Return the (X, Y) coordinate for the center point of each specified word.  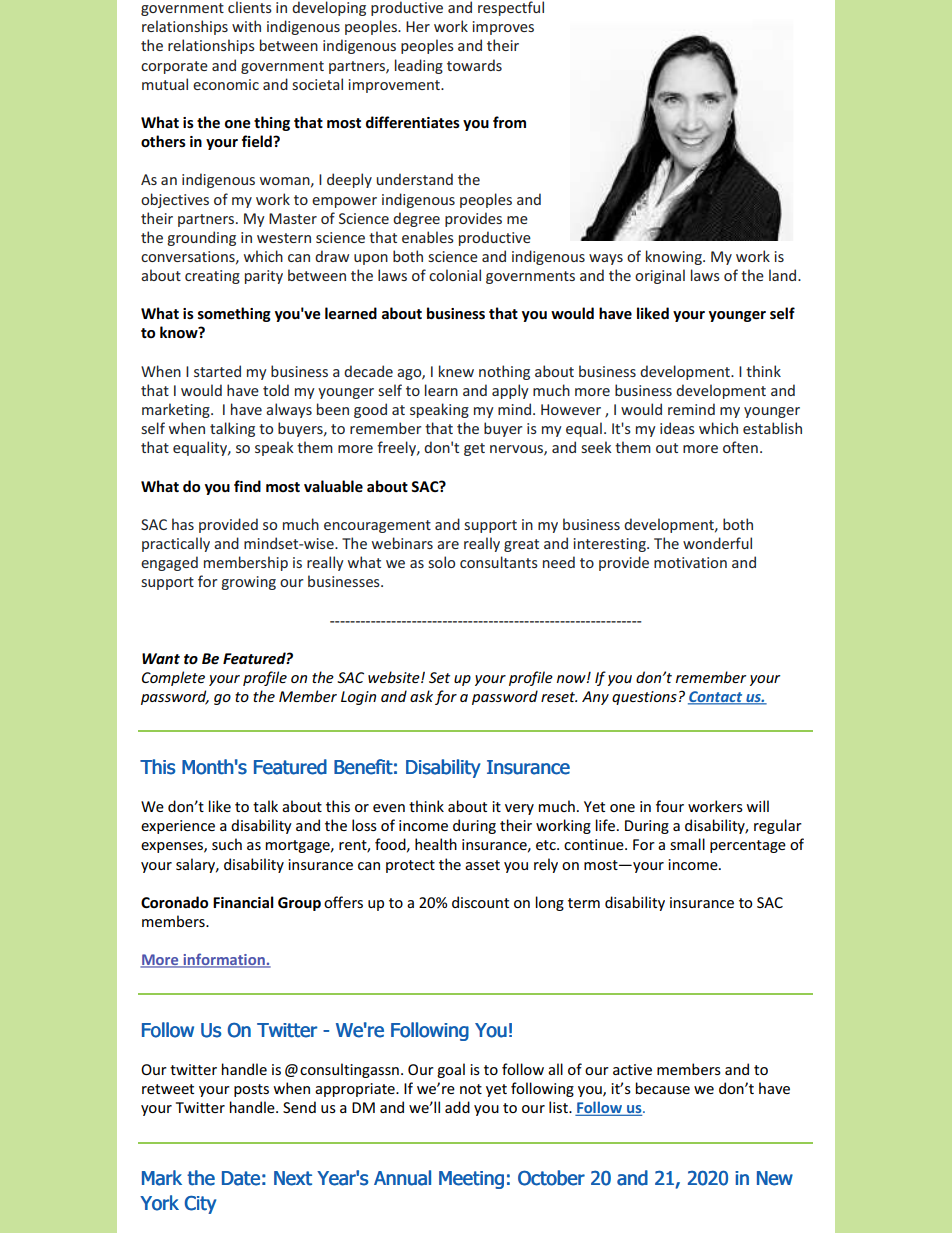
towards (474, 65)
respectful (511, 8)
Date (241, 1178)
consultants (499, 562)
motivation (690, 562)
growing (248, 583)
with (246, 26)
